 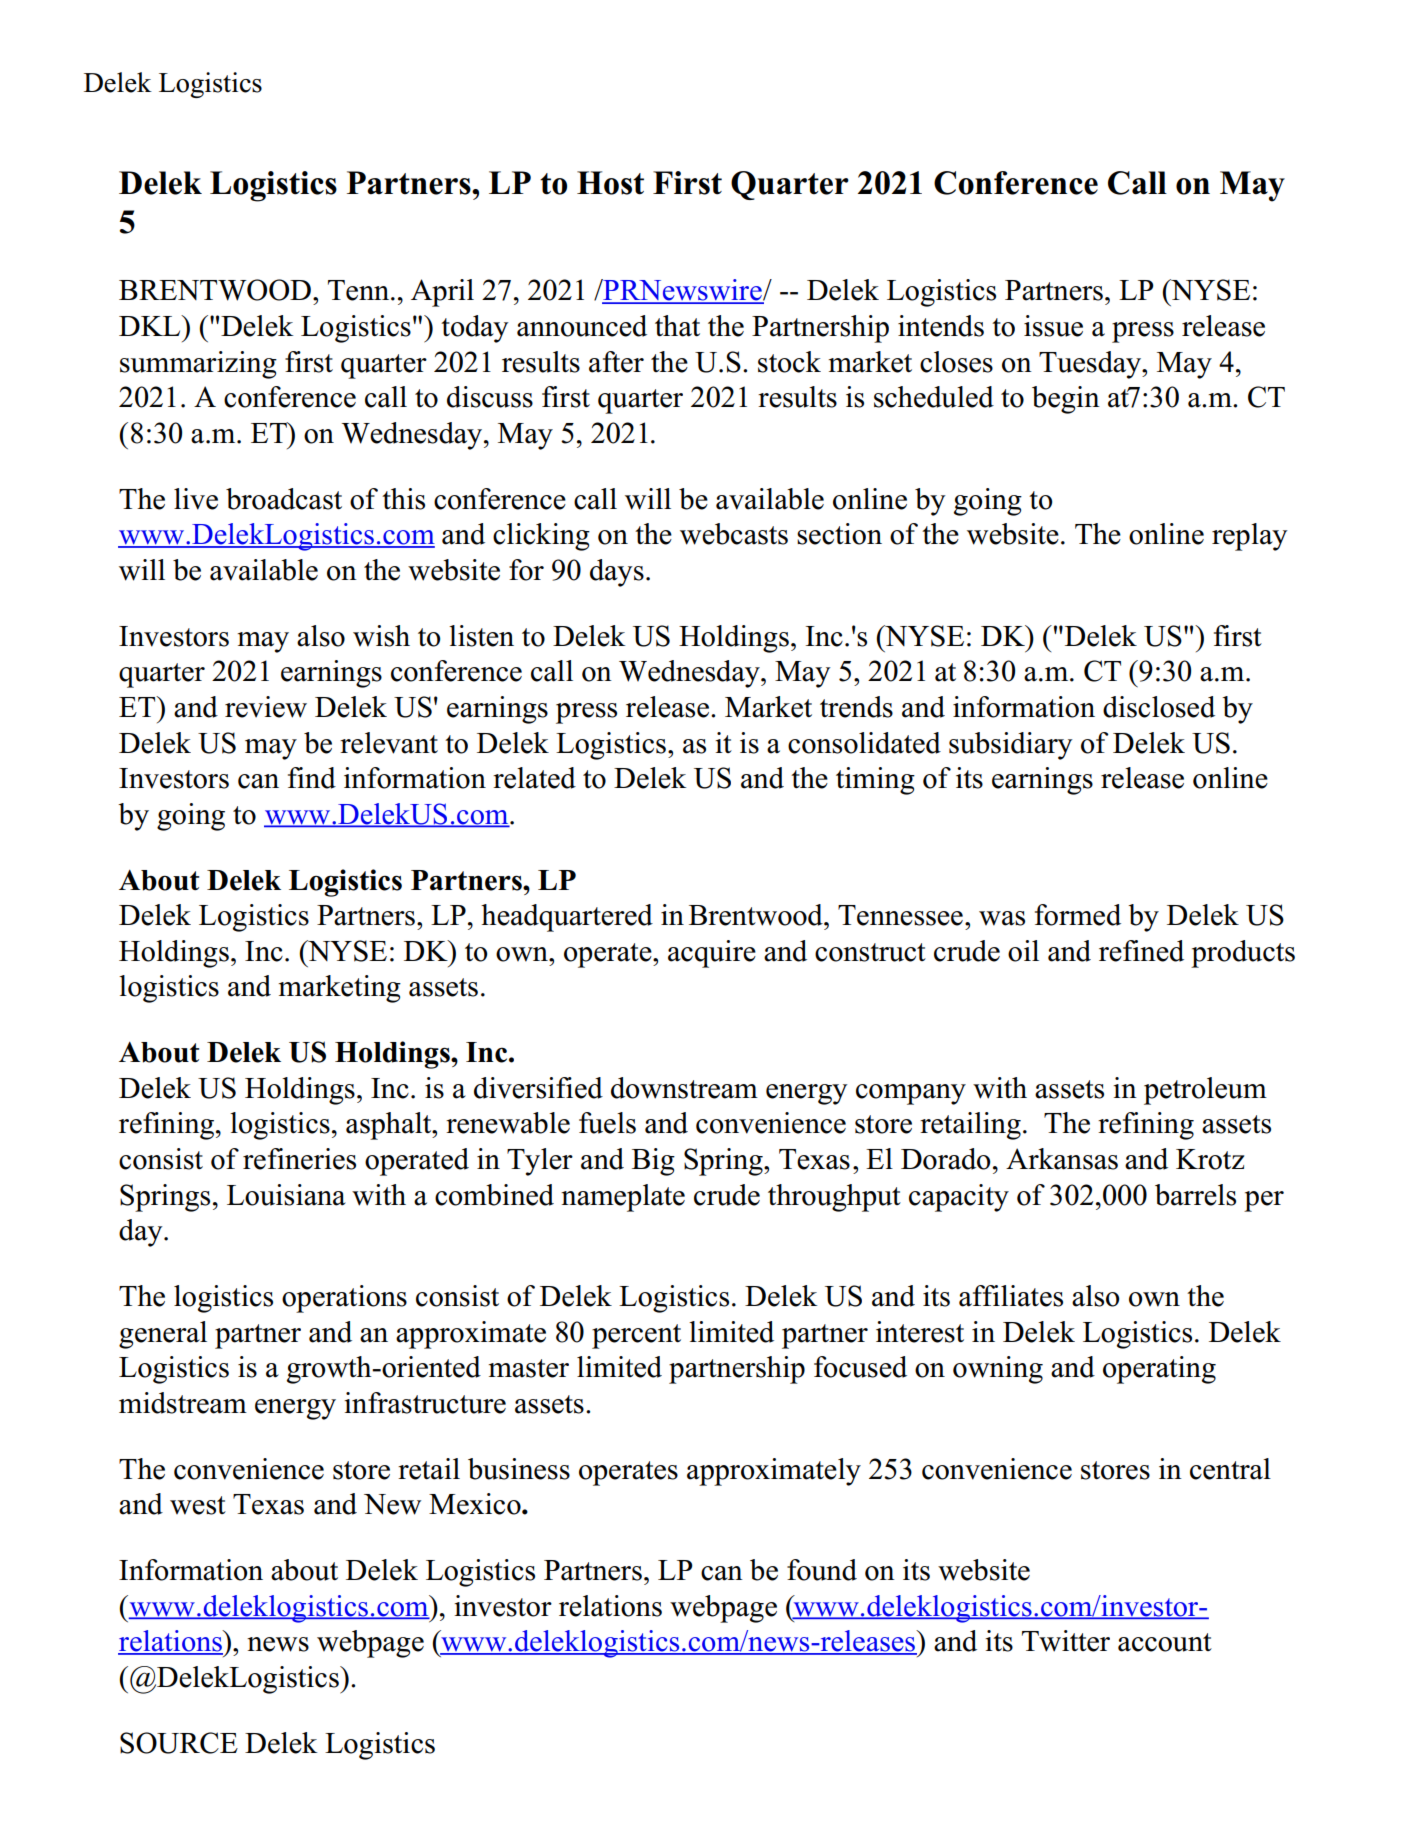 What do you see at coordinates (1053, 326) in the page?
I see `issue` at bounding box center [1053, 326].
